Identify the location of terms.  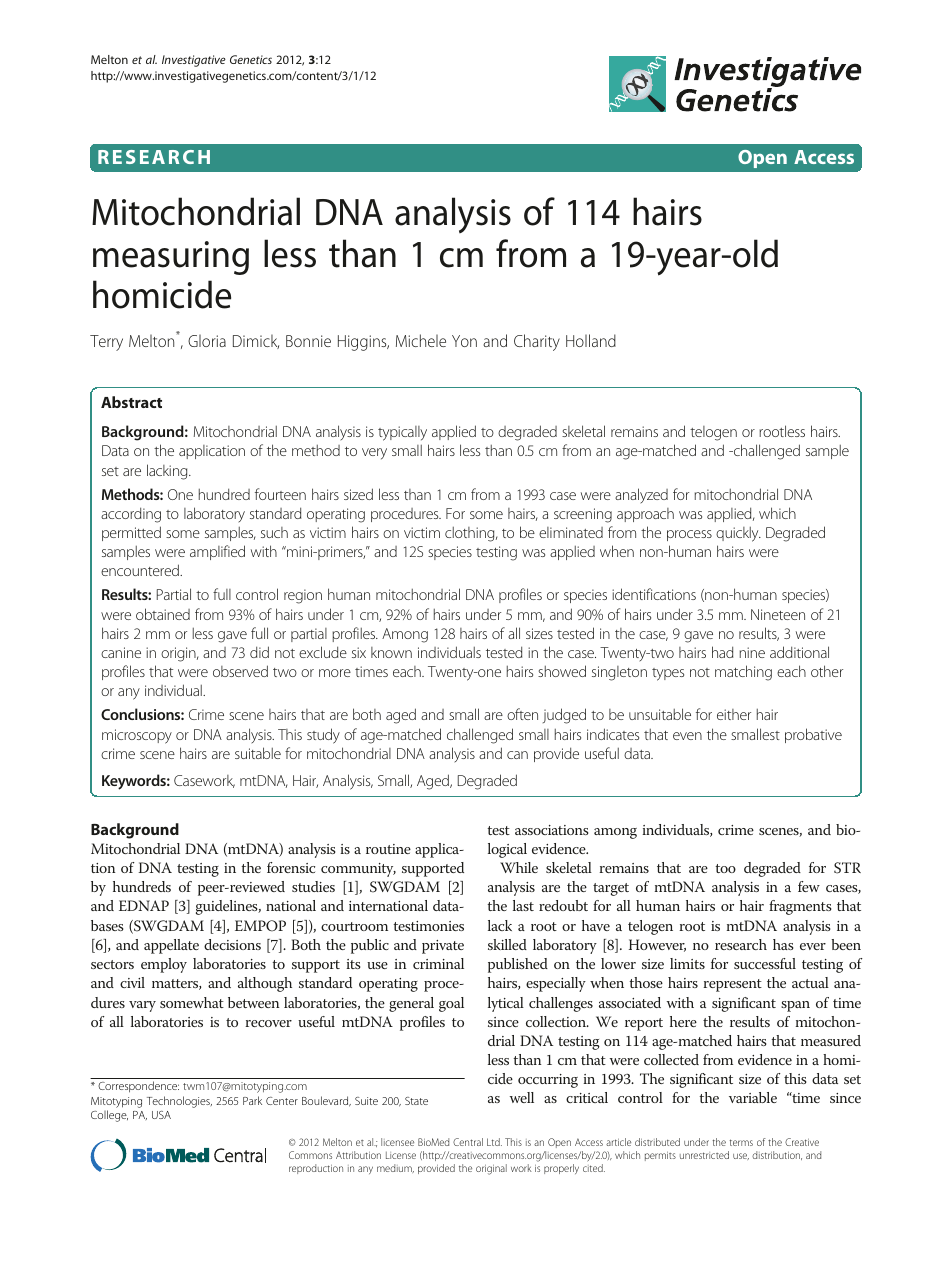
(741, 1142).
